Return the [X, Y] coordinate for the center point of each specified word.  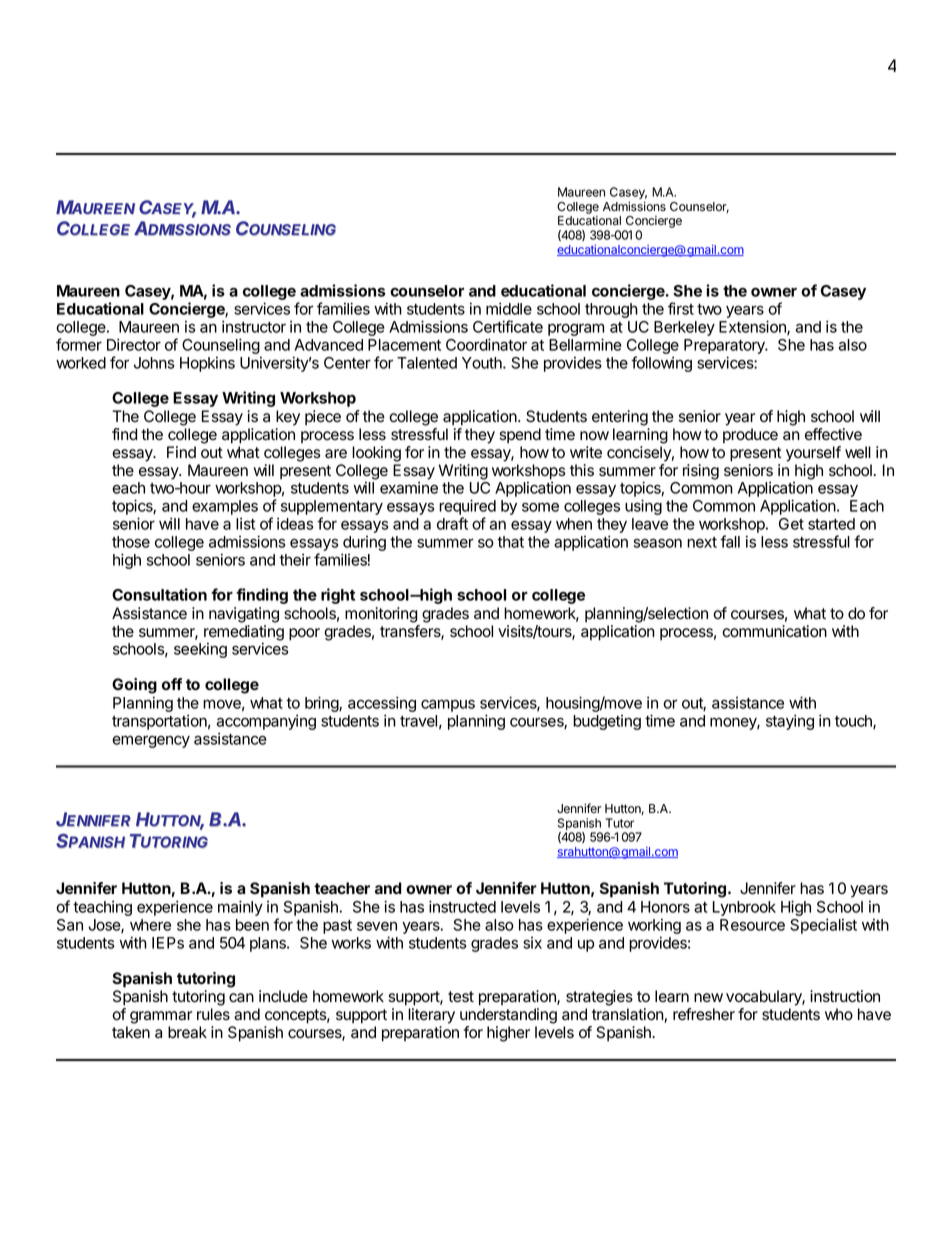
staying [790, 722]
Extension [753, 327]
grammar [161, 1017]
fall [730, 541]
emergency [151, 741]
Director [134, 344]
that [510, 542]
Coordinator [486, 344]
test [461, 997]
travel [418, 721]
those [131, 542]
